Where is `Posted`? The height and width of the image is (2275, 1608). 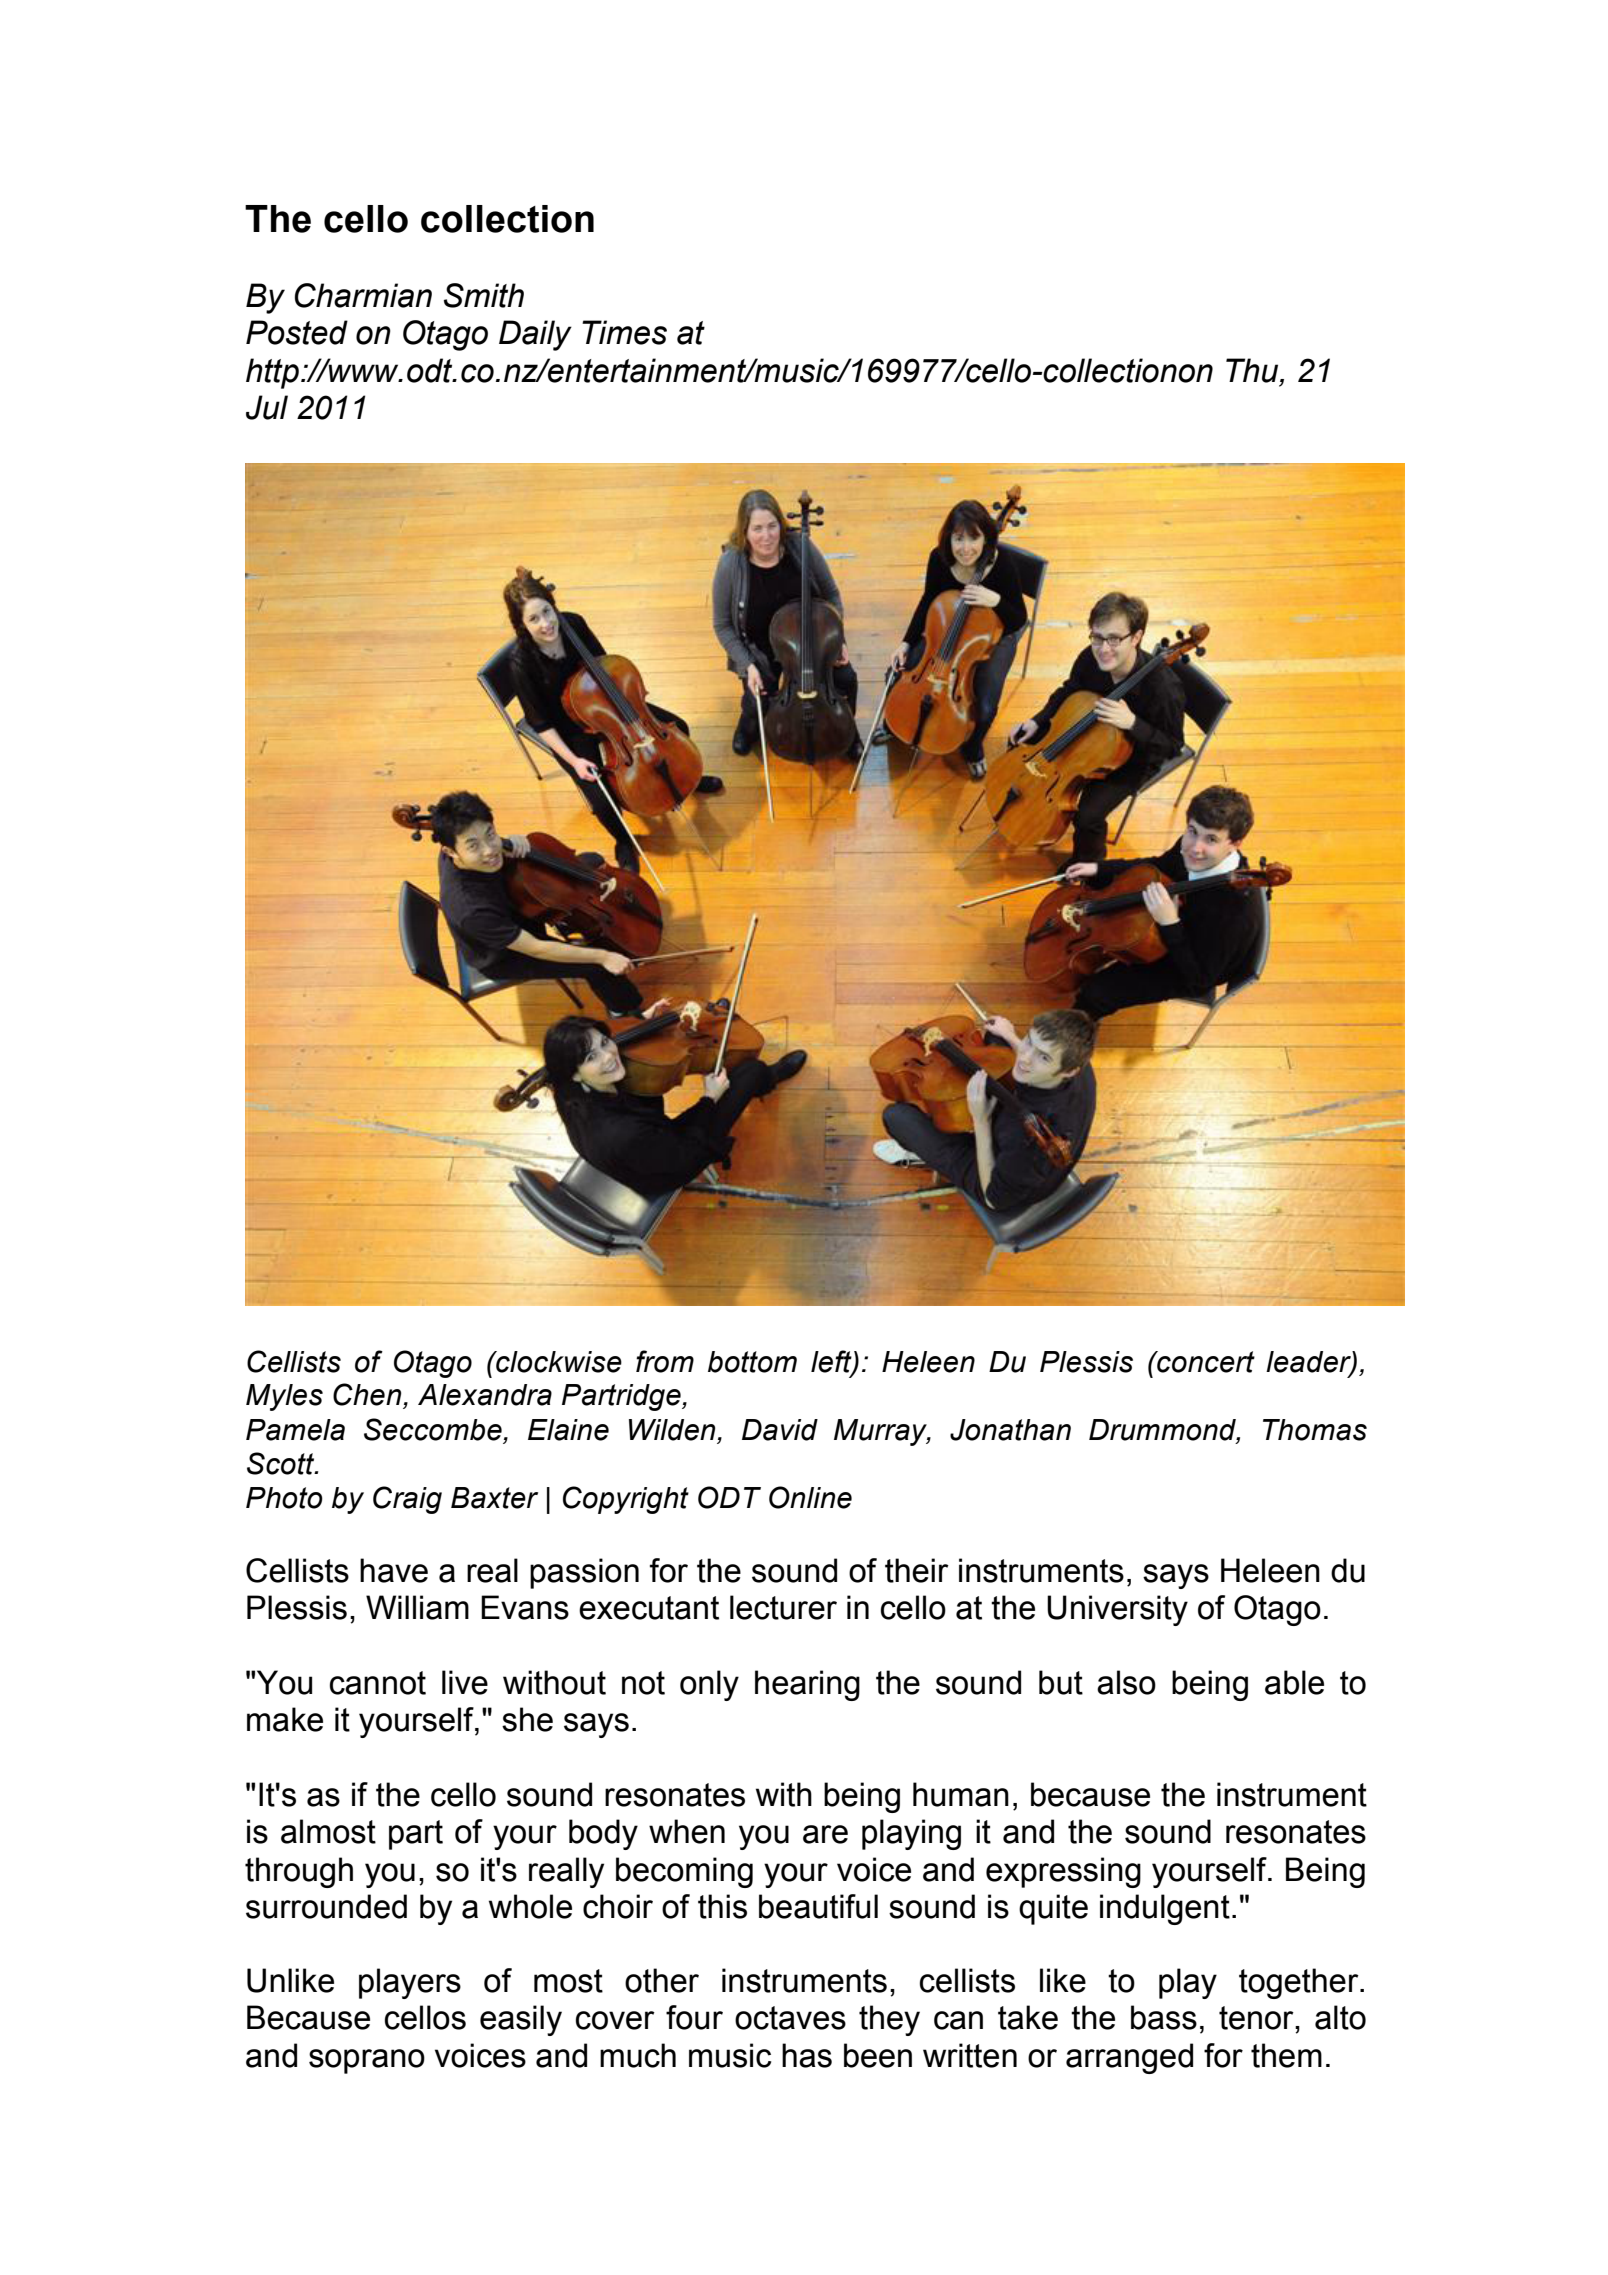 Posted is located at coordinates (297, 332).
